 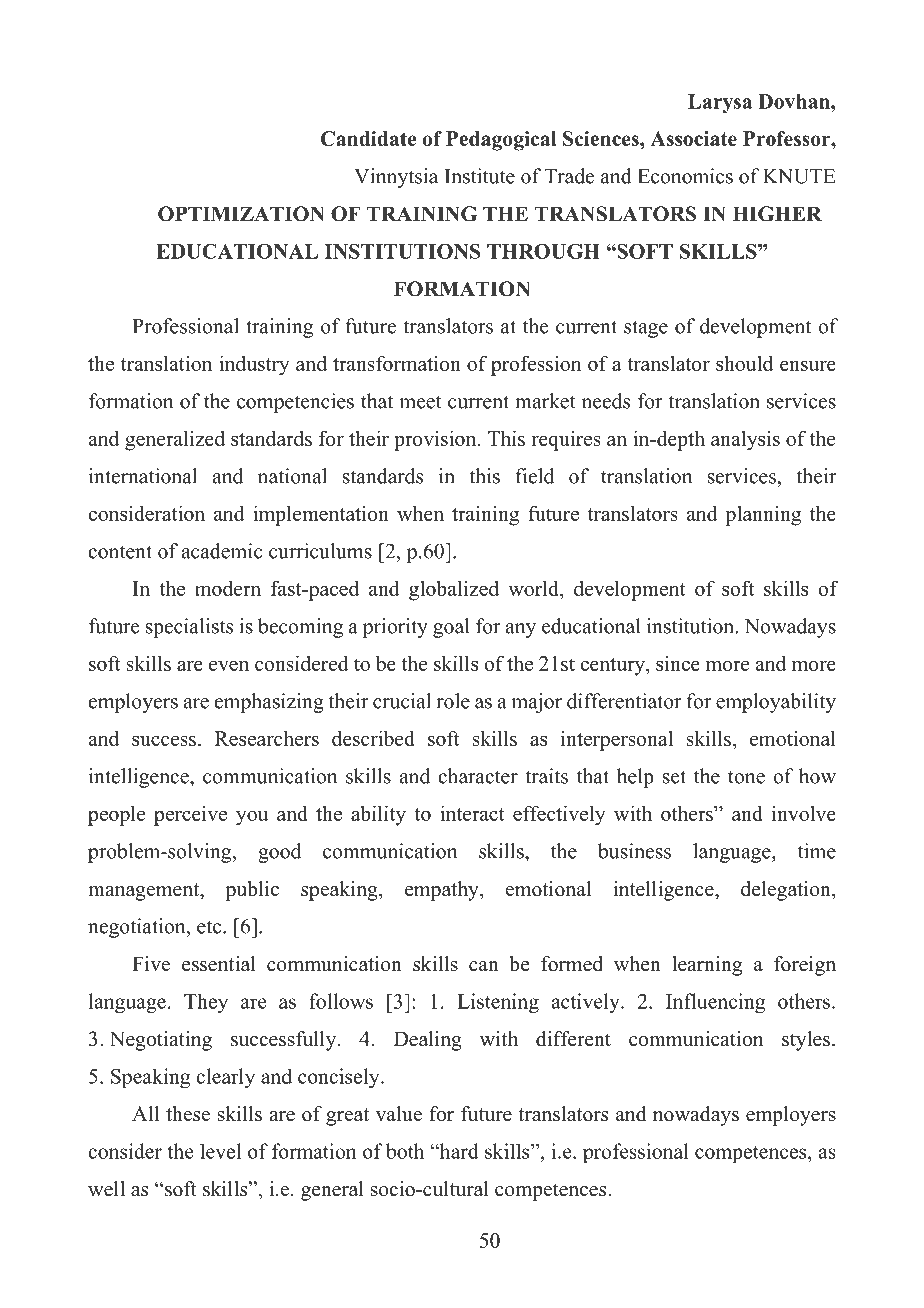 I want to click on Institute, so click(x=480, y=176).
